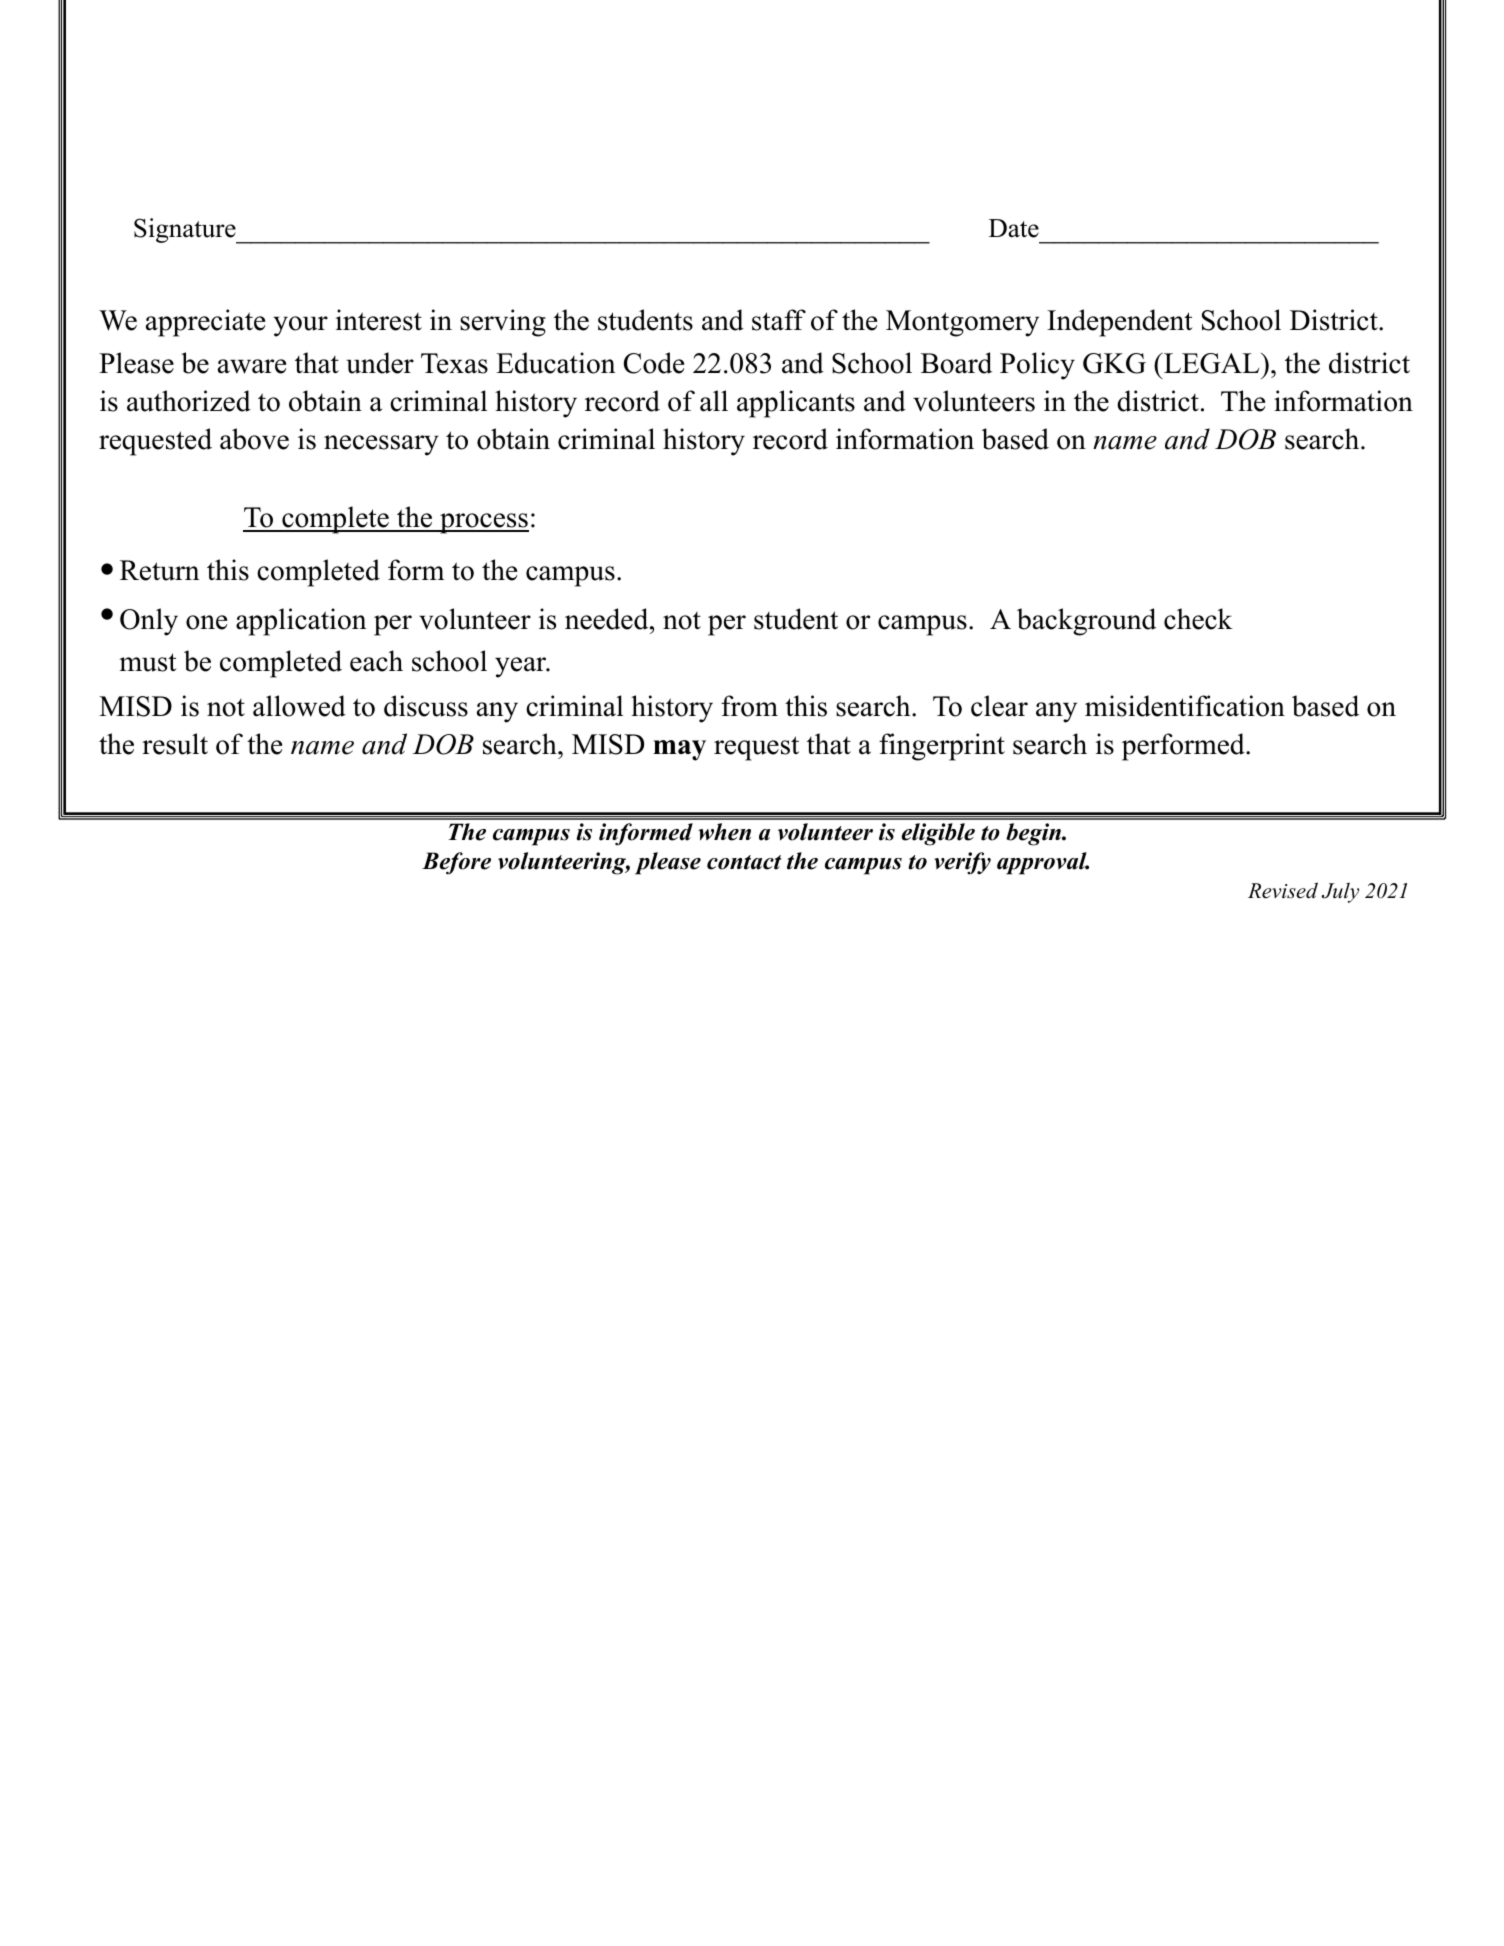 This image has width=1504, height=1946. I want to click on Revised, so click(1283, 890).
